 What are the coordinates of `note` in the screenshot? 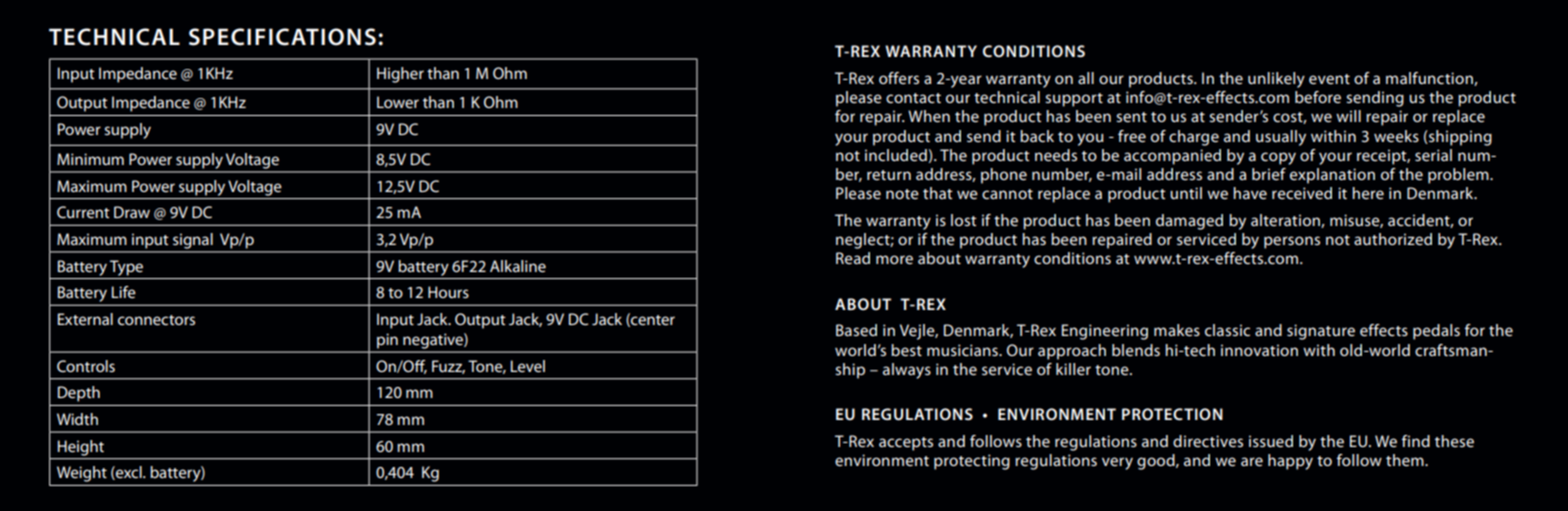 It's located at (902, 194).
